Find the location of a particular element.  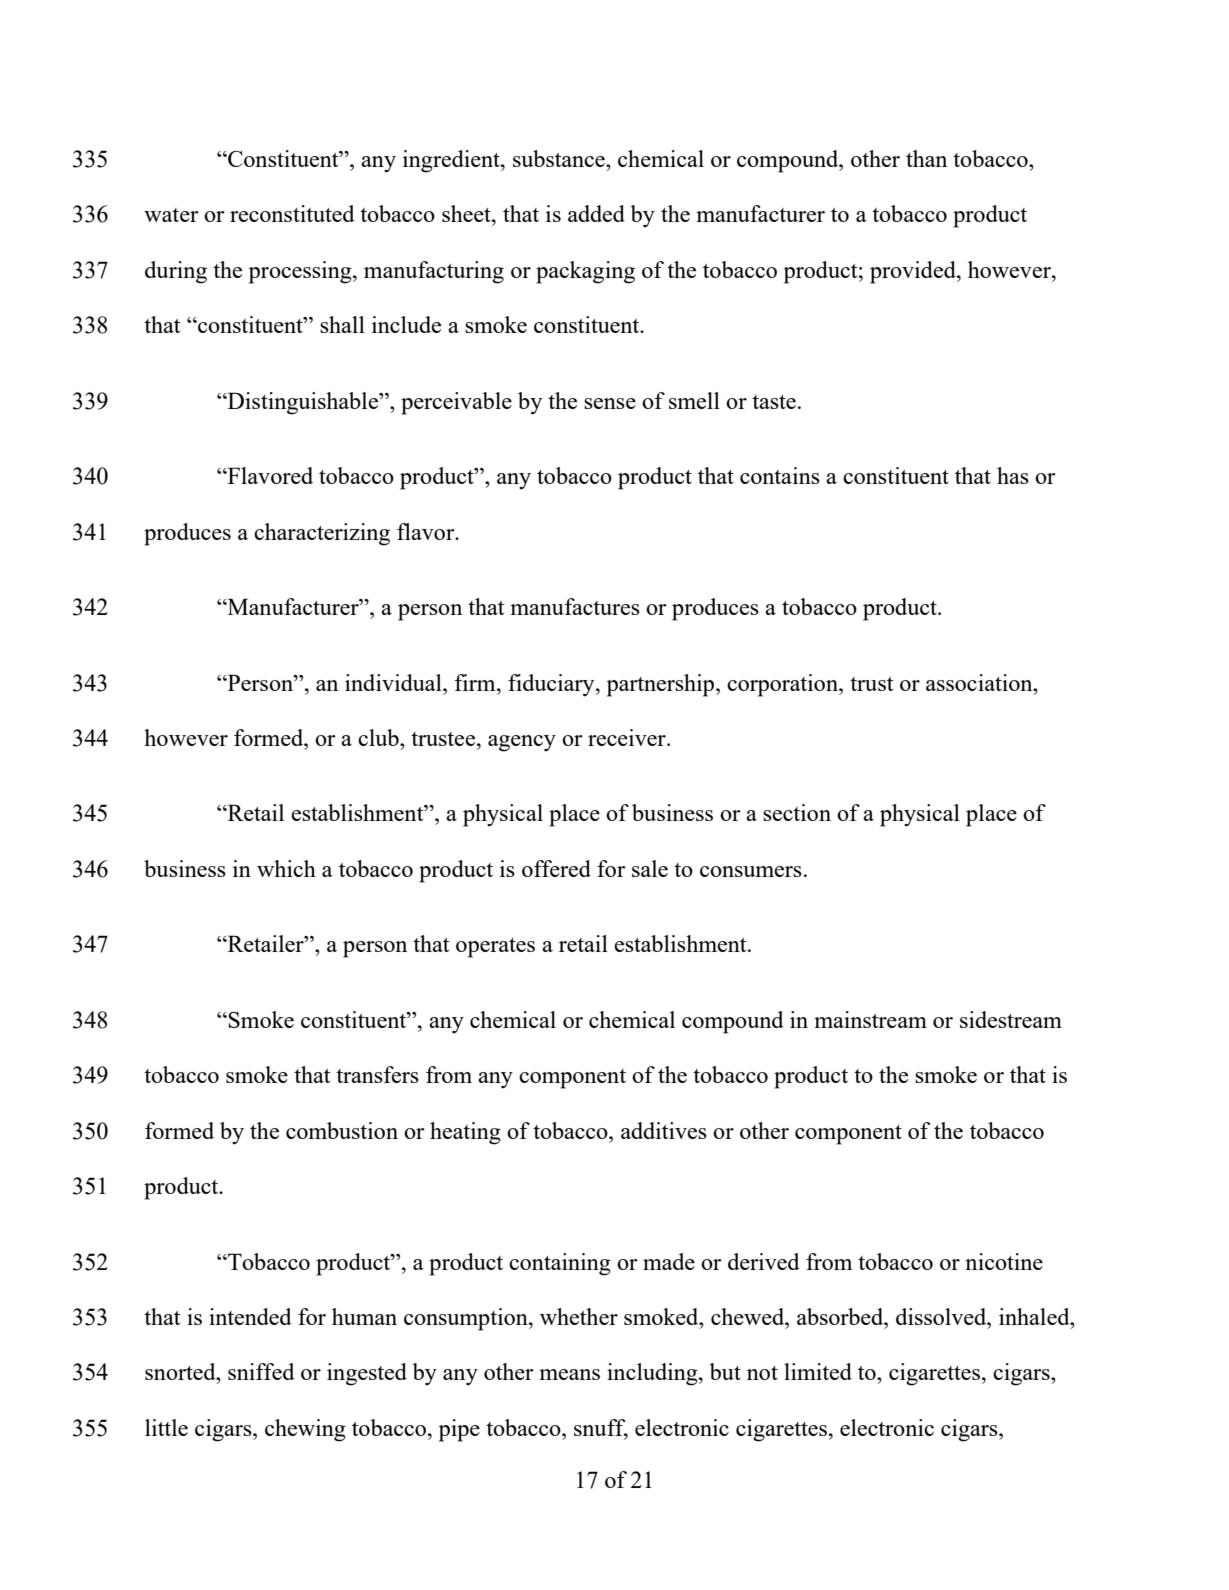

reconstituted is located at coordinates (292, 213).
